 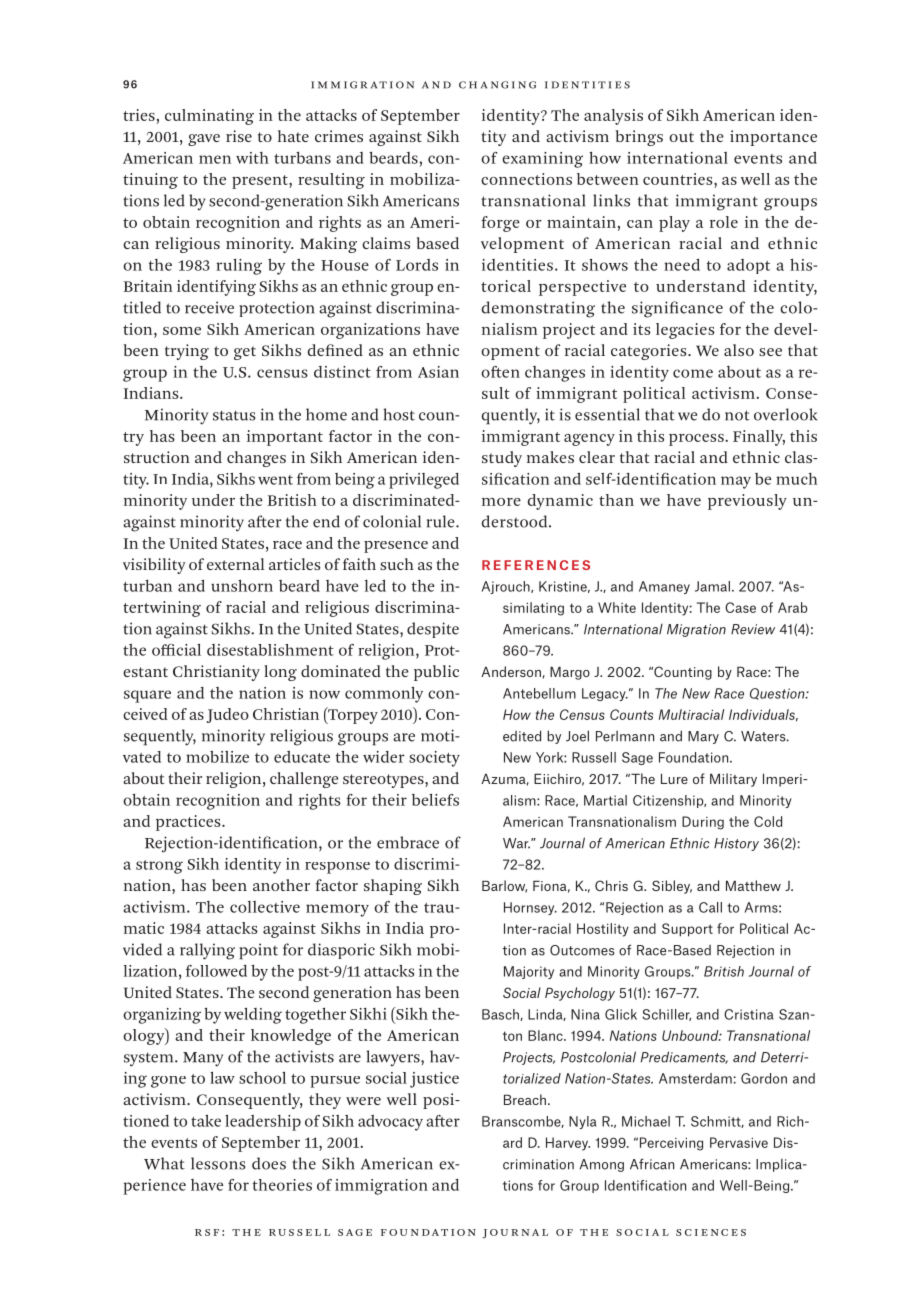 What do you see at coordinates (753, 629) in the document?
I see `Review` at bounding box center [753, 629].
